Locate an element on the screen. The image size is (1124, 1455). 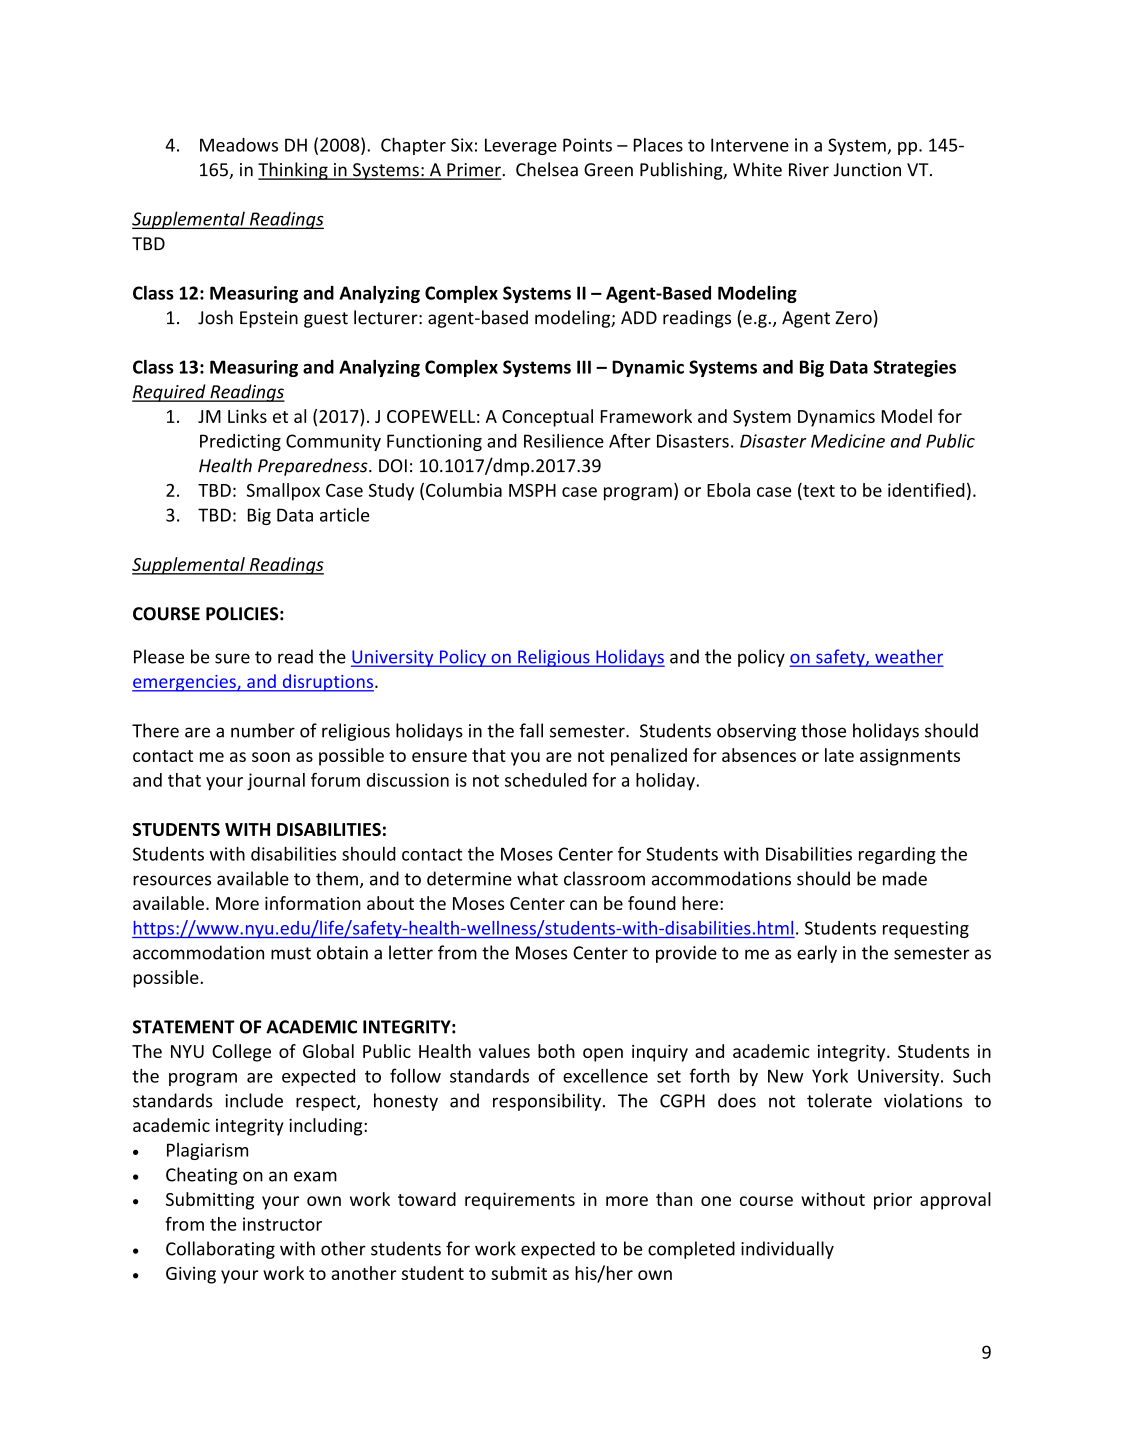
MSPH is located at coordinates (532, 490).
